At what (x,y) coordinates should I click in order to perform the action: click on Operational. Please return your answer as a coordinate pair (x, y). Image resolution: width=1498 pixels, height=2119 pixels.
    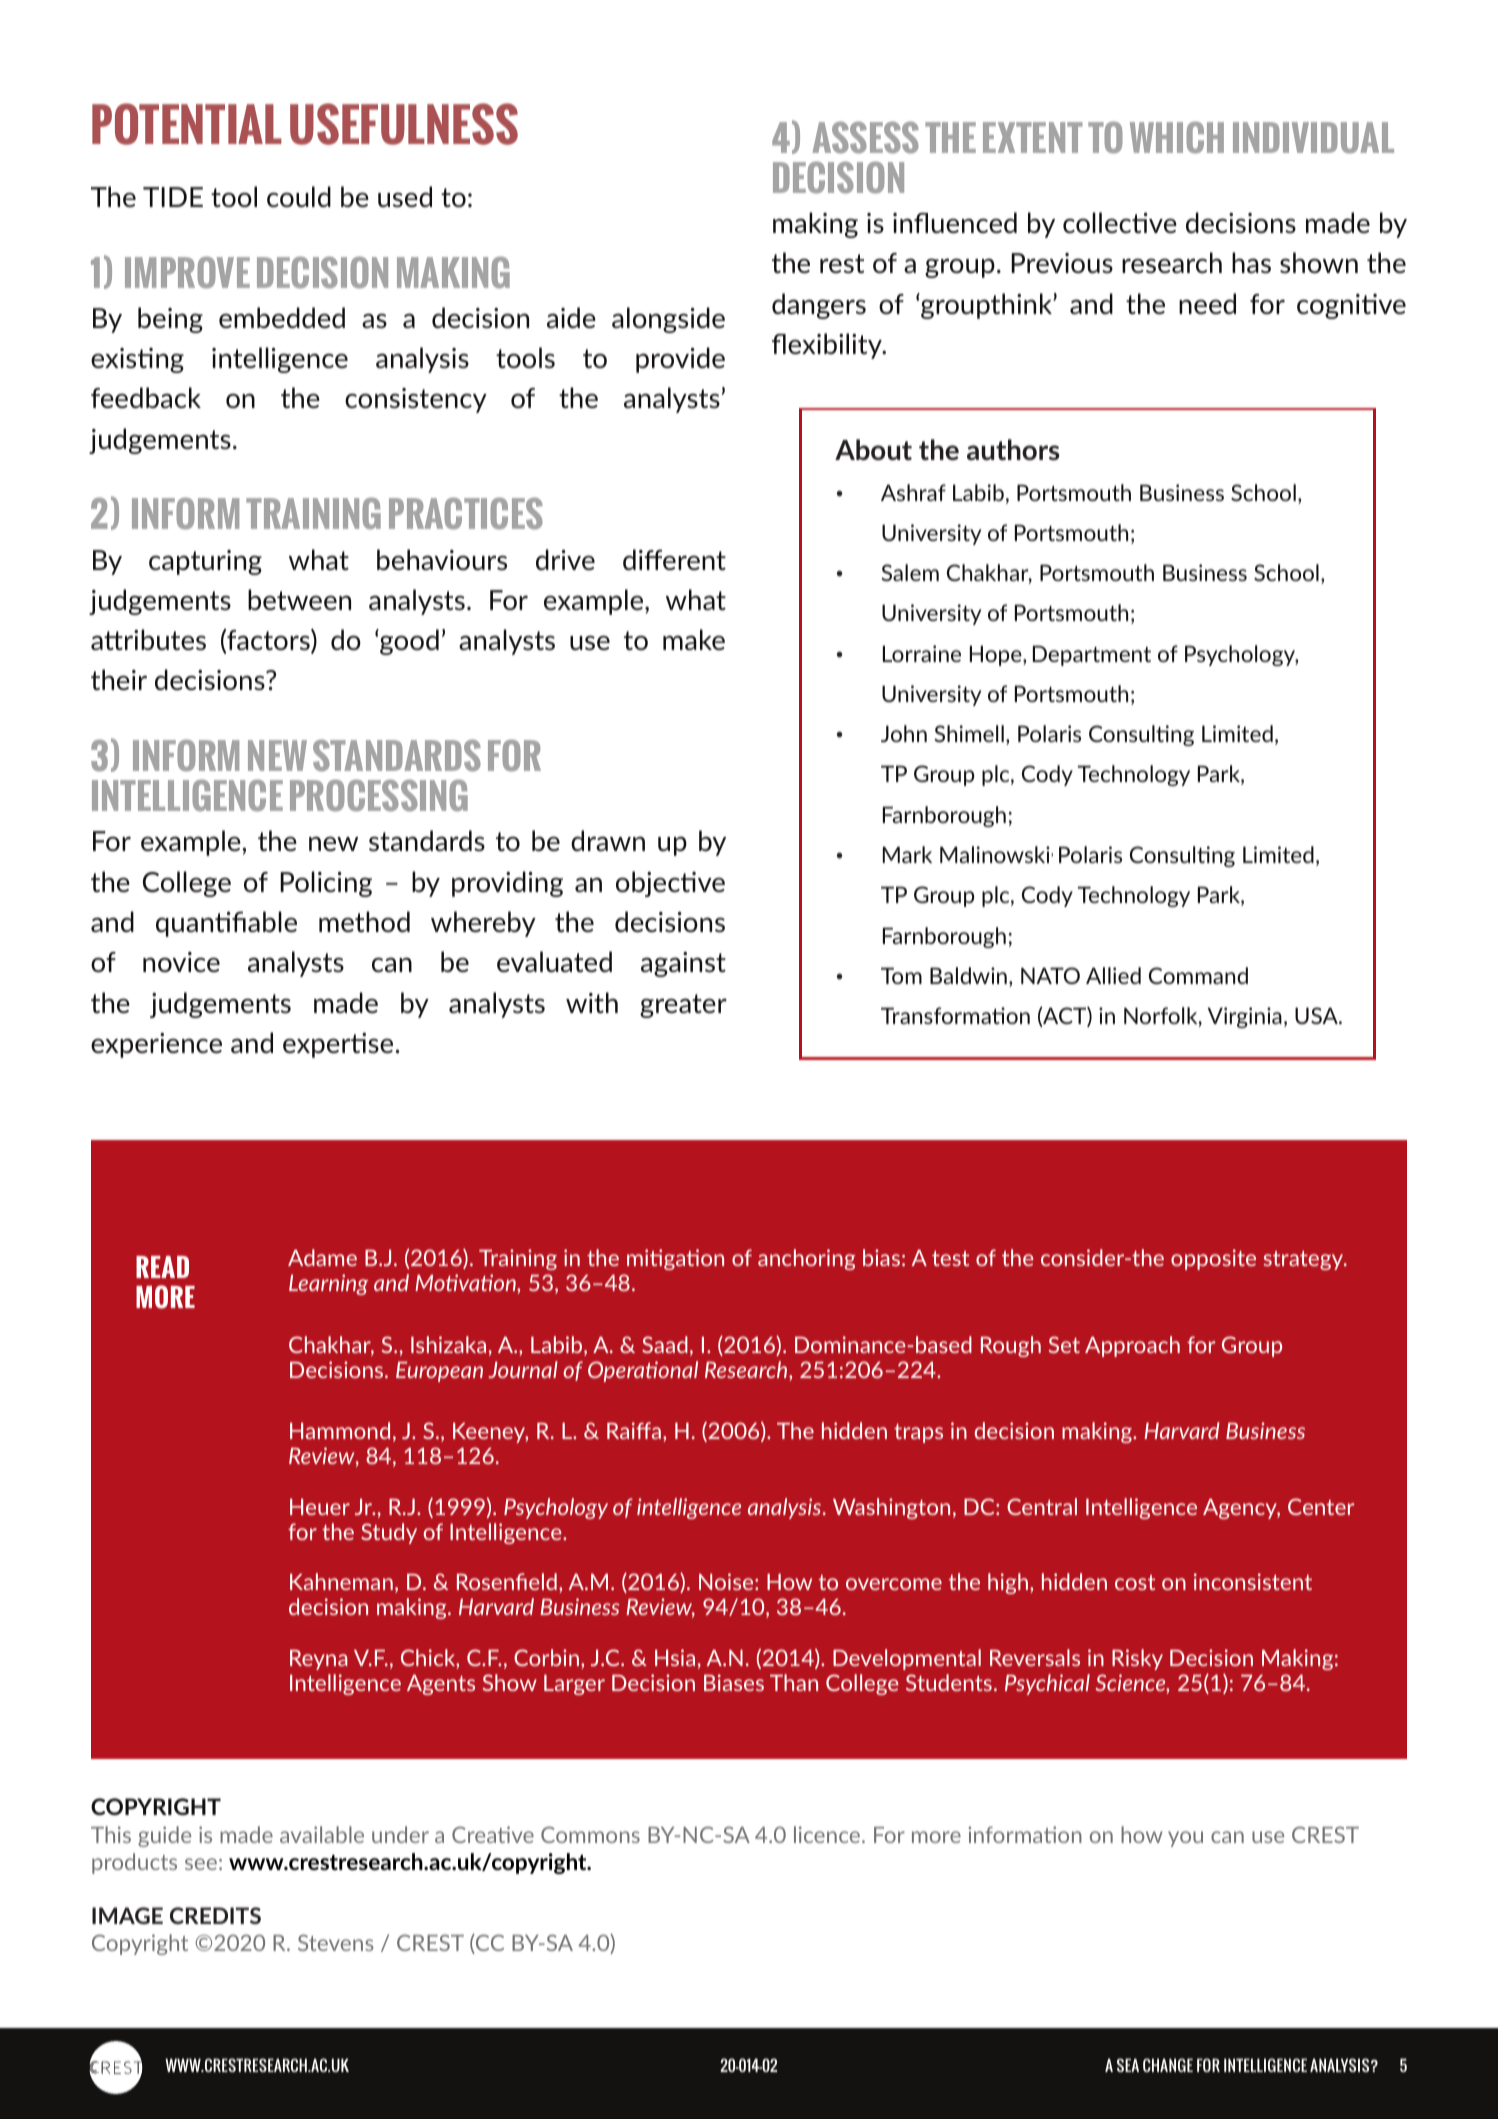
    Looking at the image, I should click on (643, 1371).
